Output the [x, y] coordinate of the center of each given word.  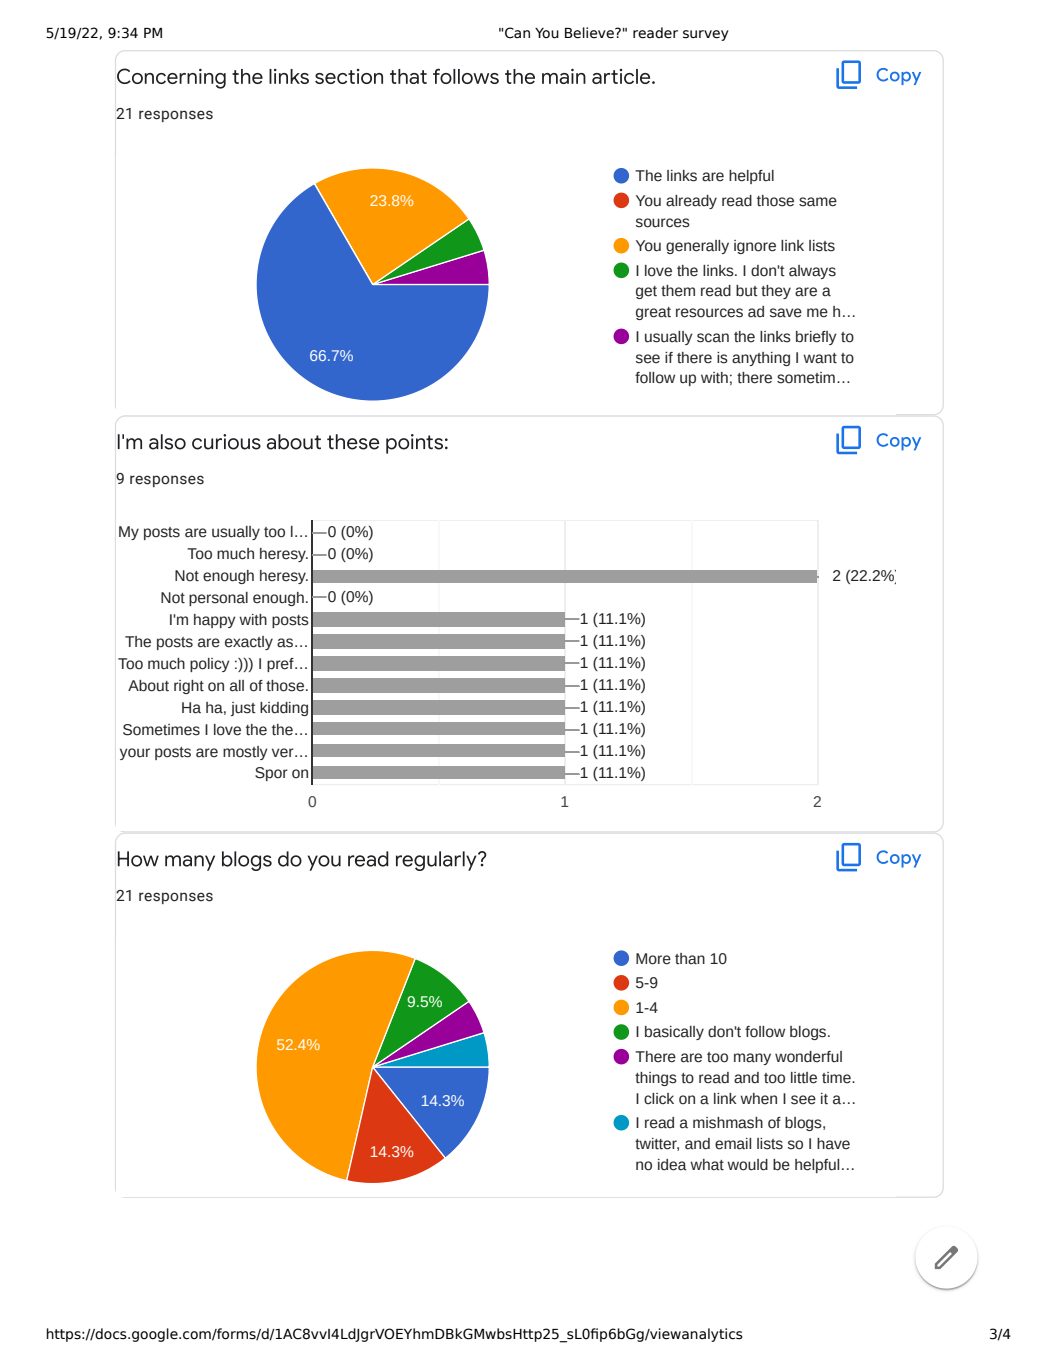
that [408, 76]
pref [281, 665]
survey [706, 35]
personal [218, 599]
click [659, 1099]
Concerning [171, 78]
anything [761, 359]
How [138, 859]
